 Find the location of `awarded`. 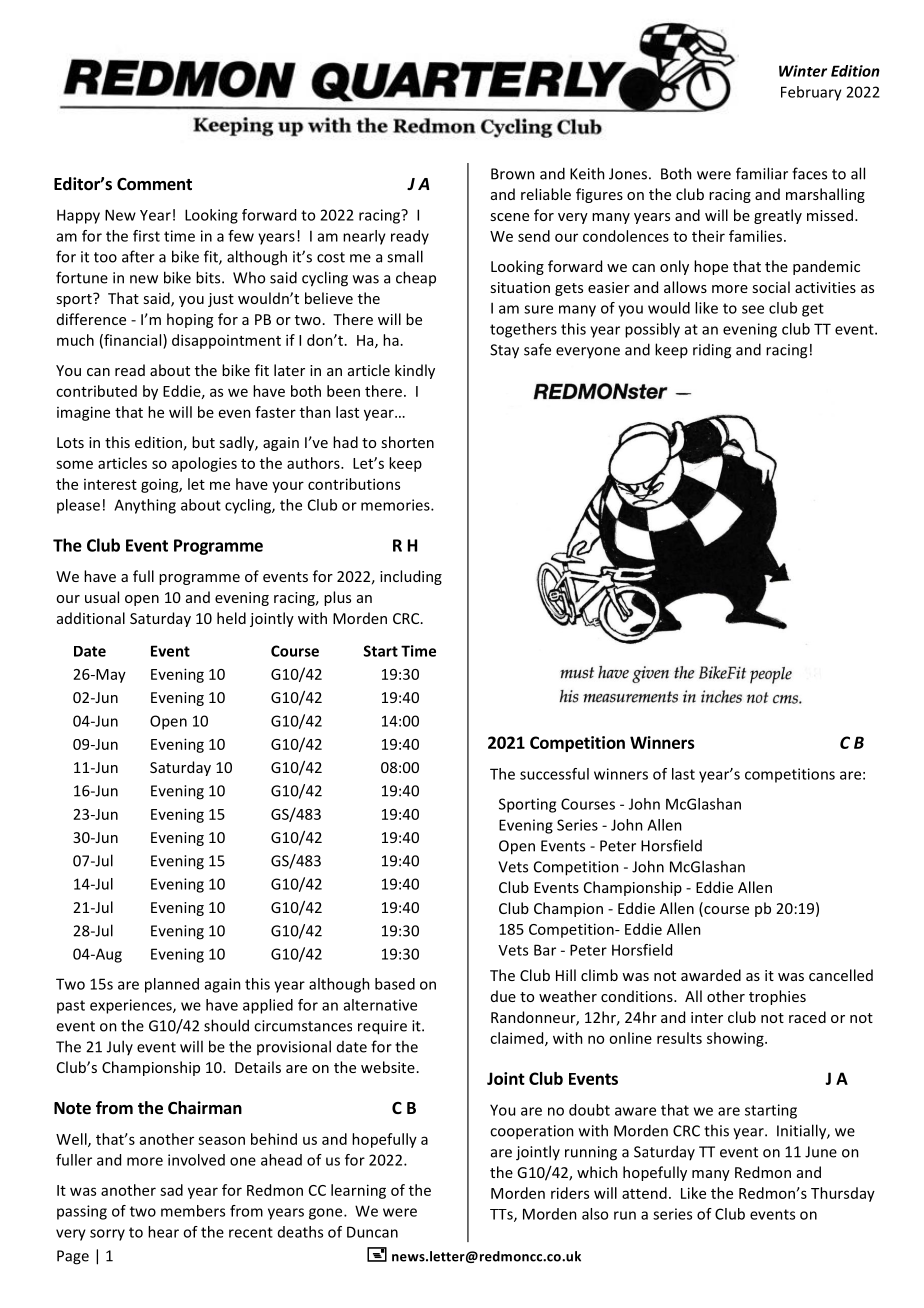

awarded is located at coordinates (711, 975).
